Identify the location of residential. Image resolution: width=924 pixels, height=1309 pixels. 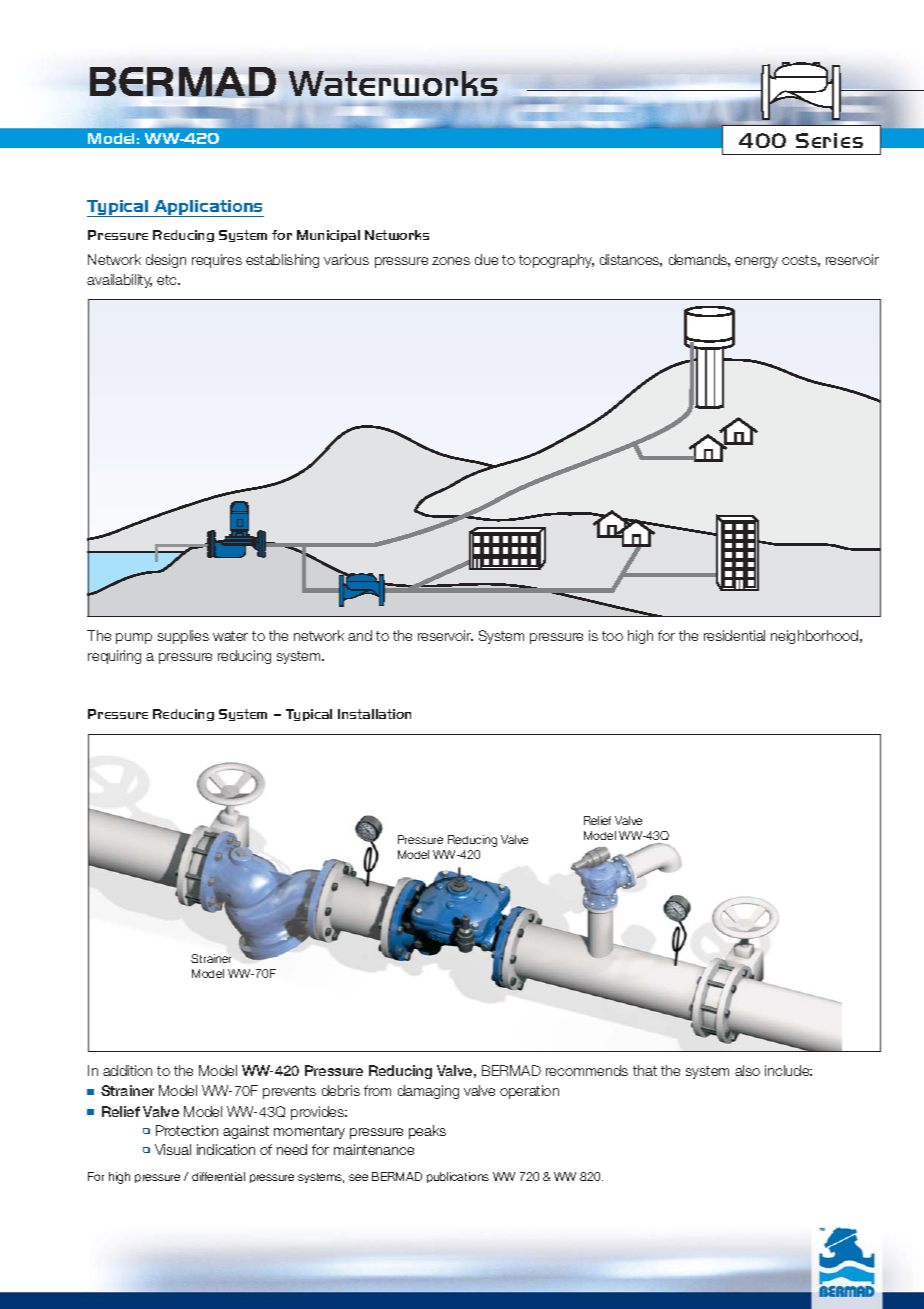
(734, 635).
